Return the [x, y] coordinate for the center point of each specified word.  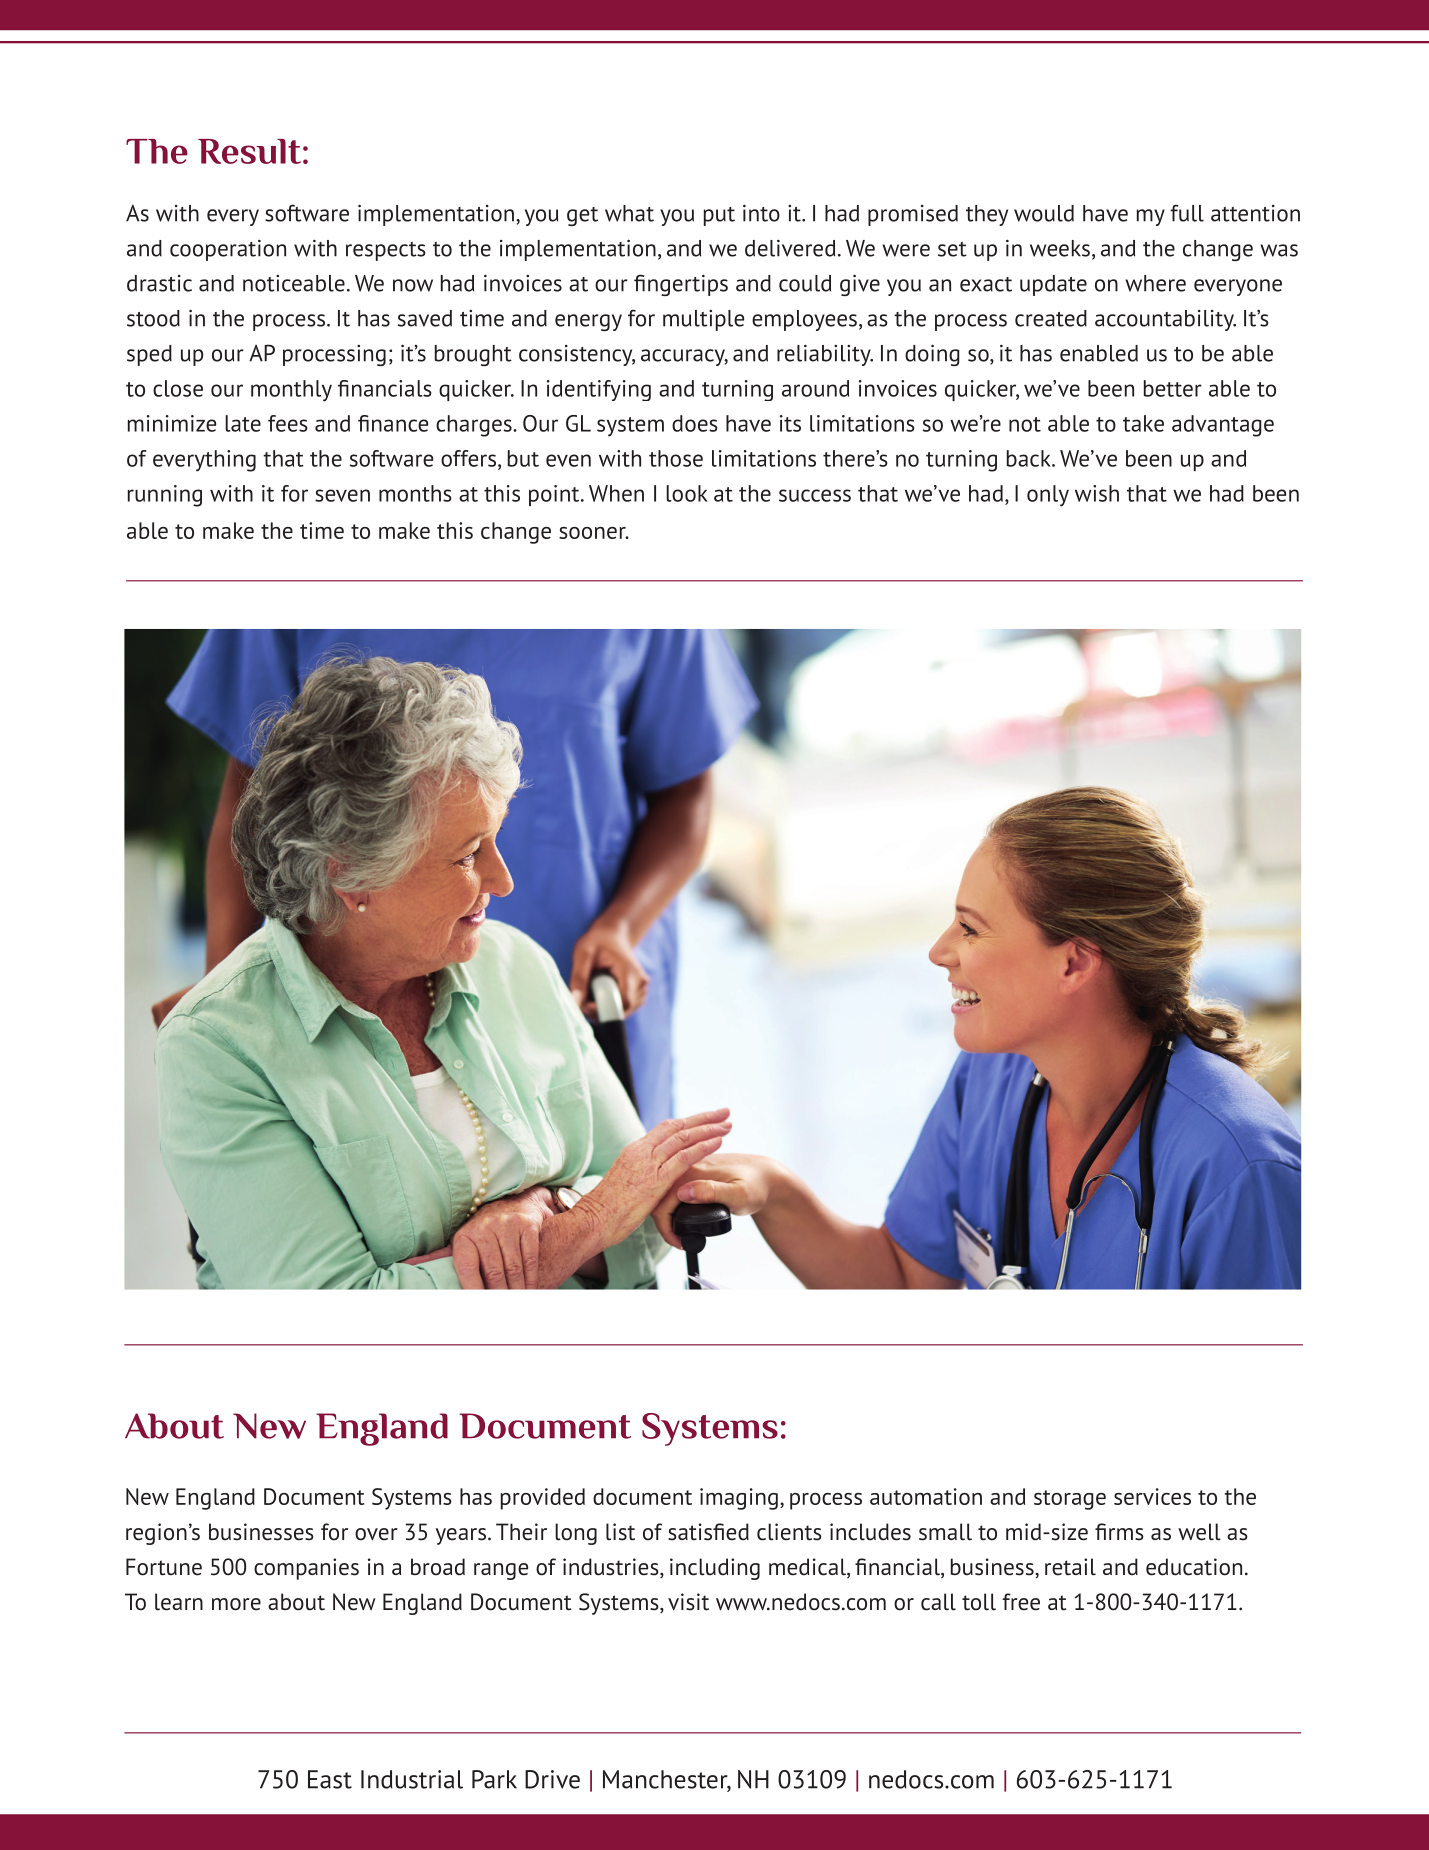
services [1152, 1496]
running [165, 496]
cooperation [228, 250]
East [330, 1779]
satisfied [708, 1532]
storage [1070, 1500]
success [815, 495]
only [1048, 496]
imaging [739, 1499]
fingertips [681, 285]
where [1155, 283]
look [687, 493]
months [415, 493]
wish [1097, 493]
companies [306, 1569]
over [376, 1534]
